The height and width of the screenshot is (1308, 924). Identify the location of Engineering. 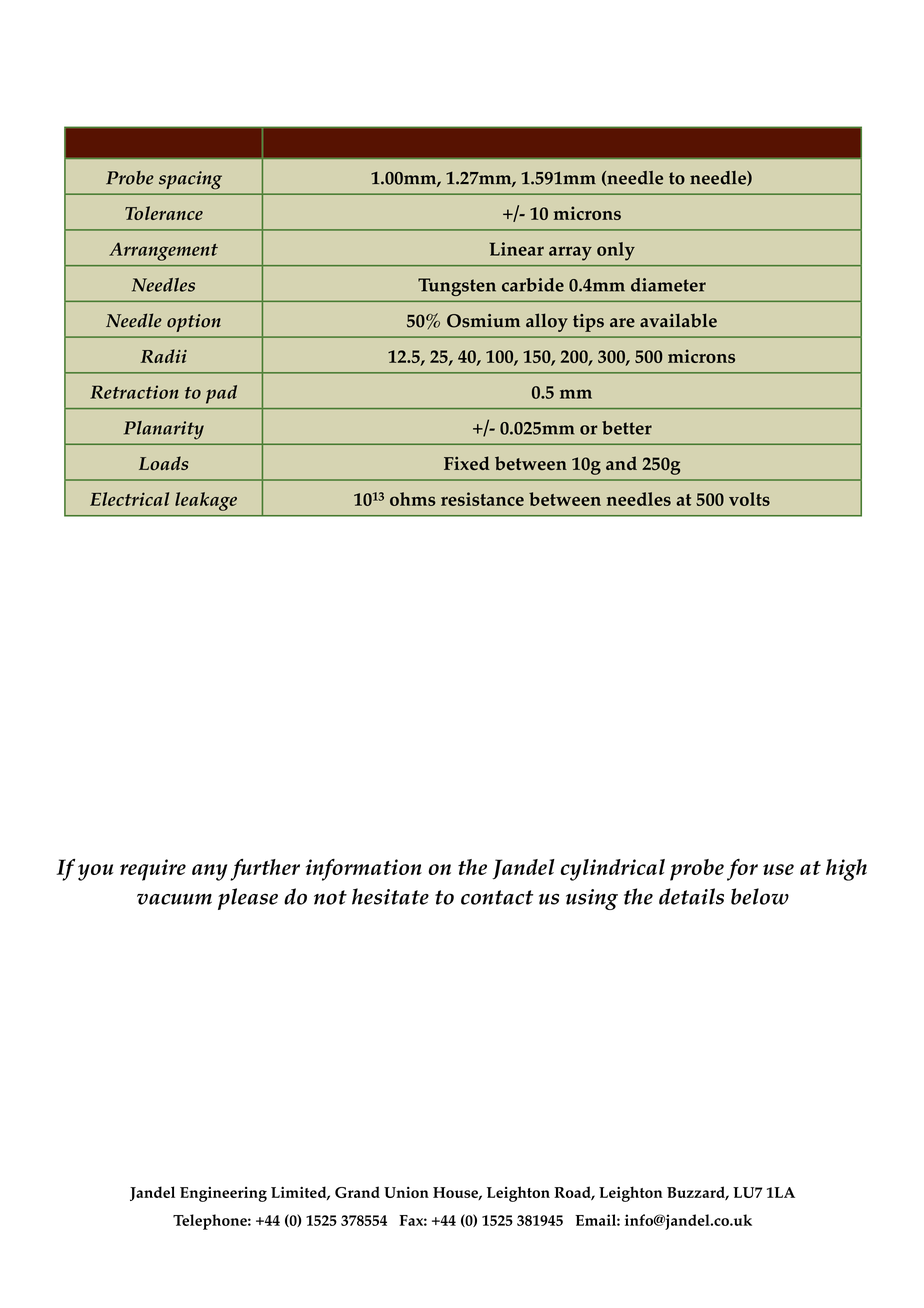
(223, 1194).
